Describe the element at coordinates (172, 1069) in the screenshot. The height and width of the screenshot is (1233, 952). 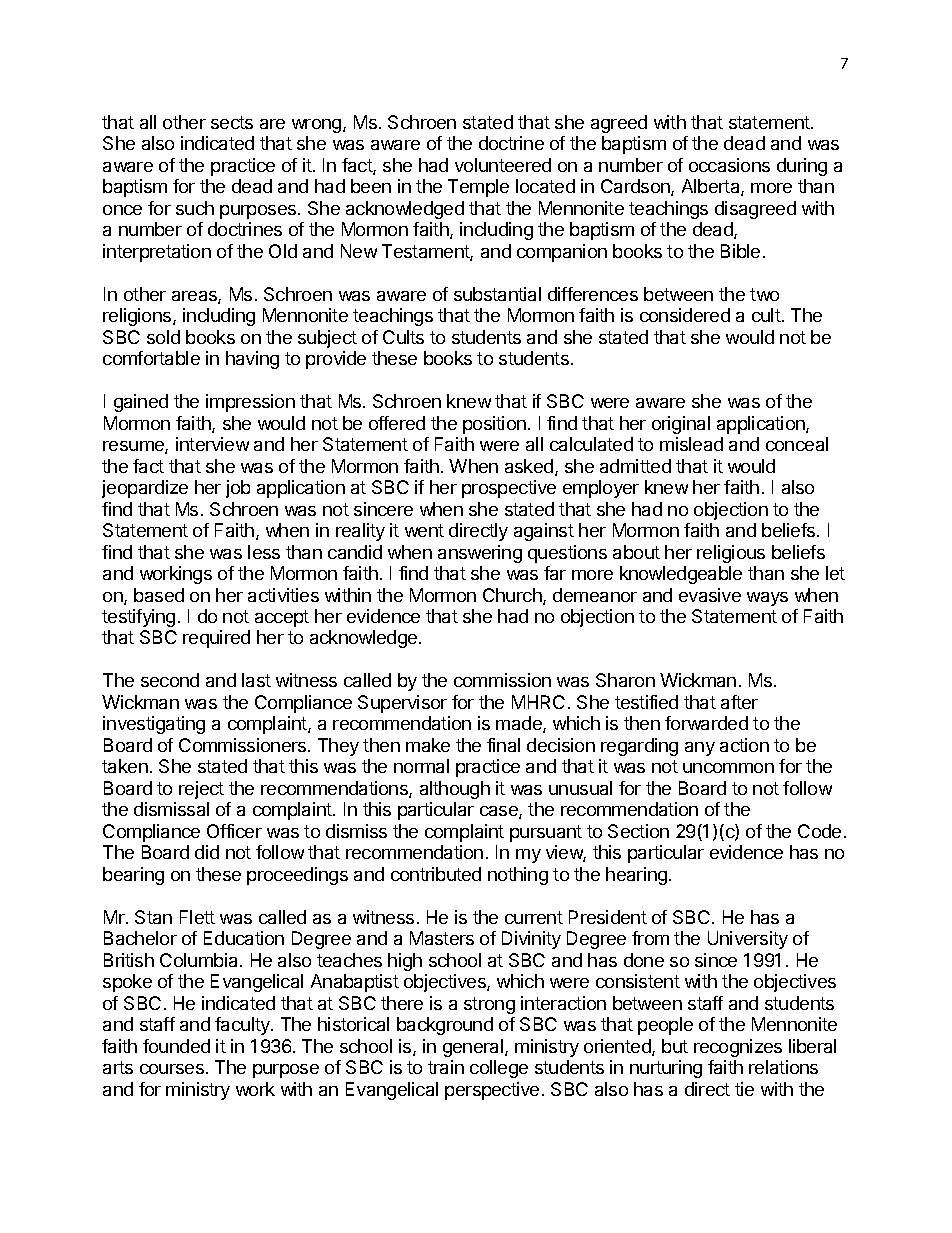
I see `courses` at that location.
